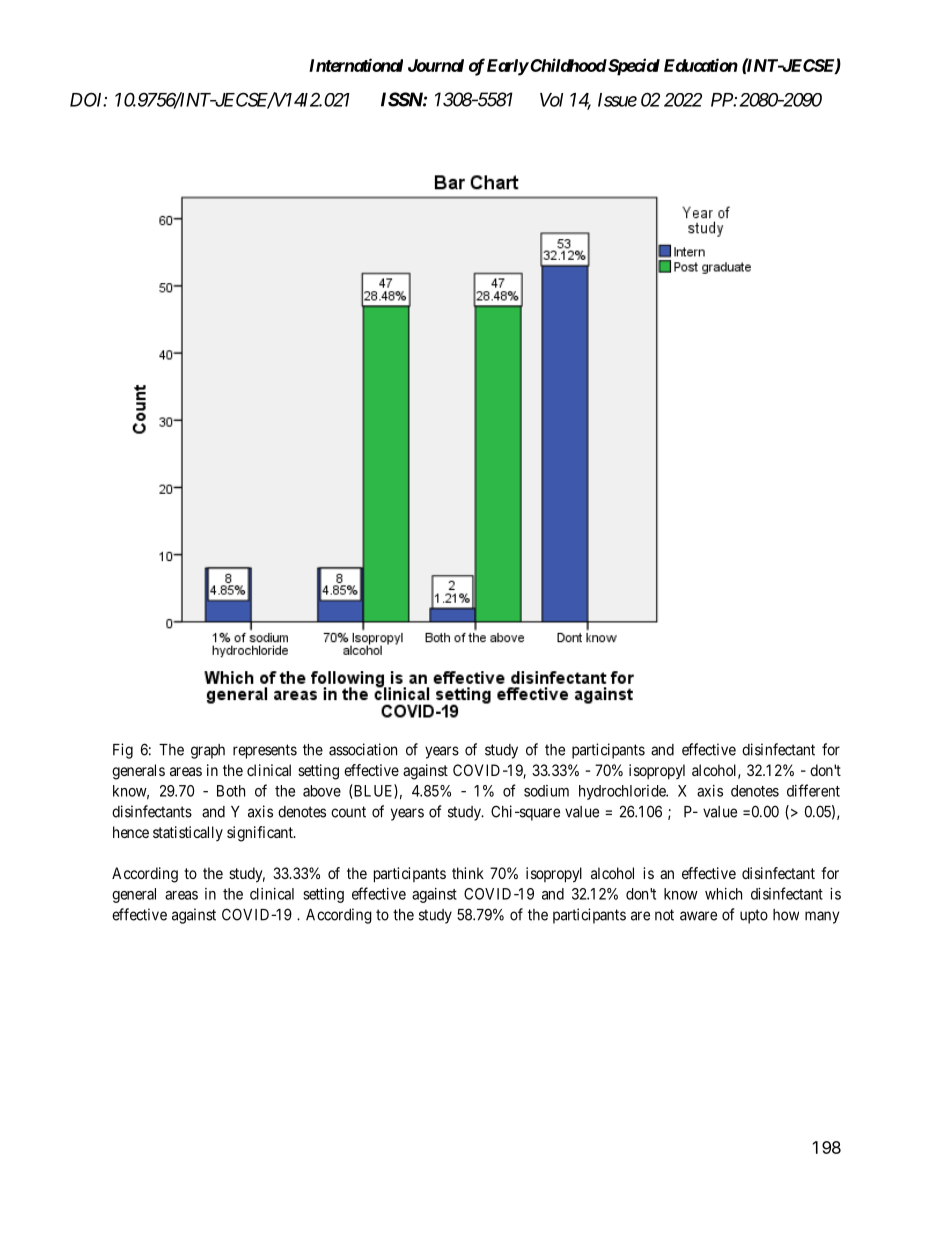  What do you see at coordinates (551, 100) in the image?
I see `Vol` at bounding box center [551, 100].
